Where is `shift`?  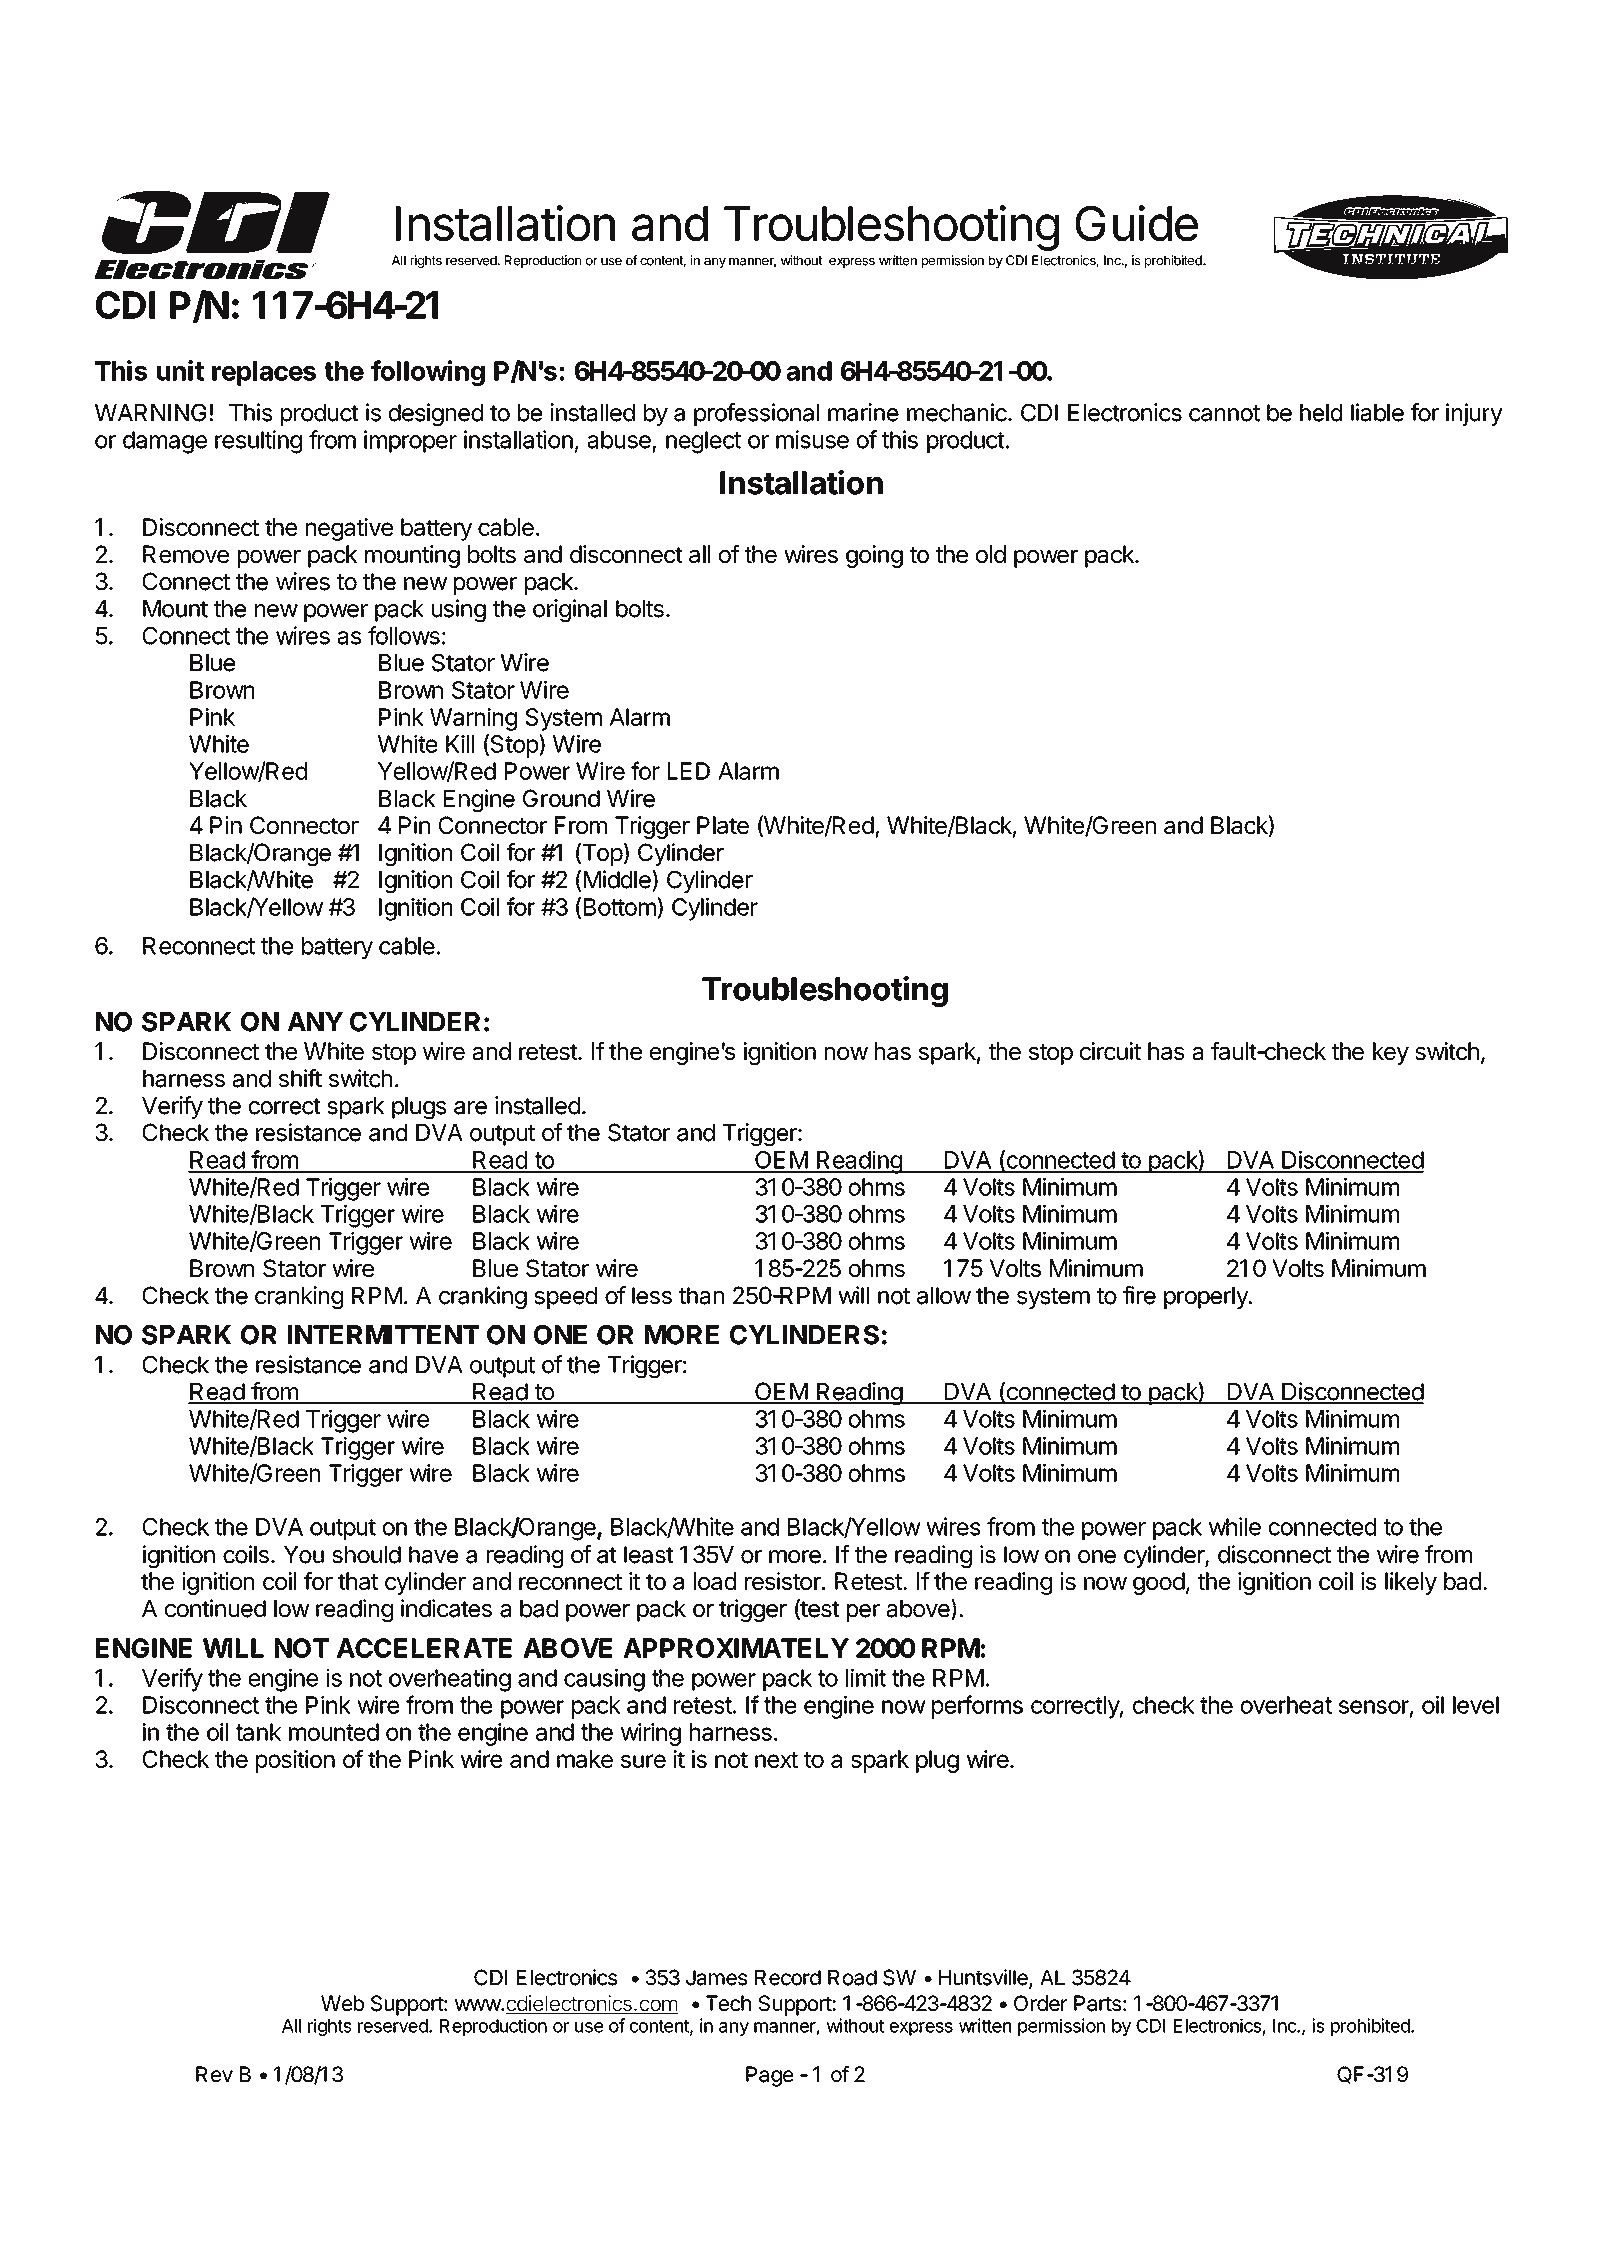 shift is located at coordinates (300, 1078).
